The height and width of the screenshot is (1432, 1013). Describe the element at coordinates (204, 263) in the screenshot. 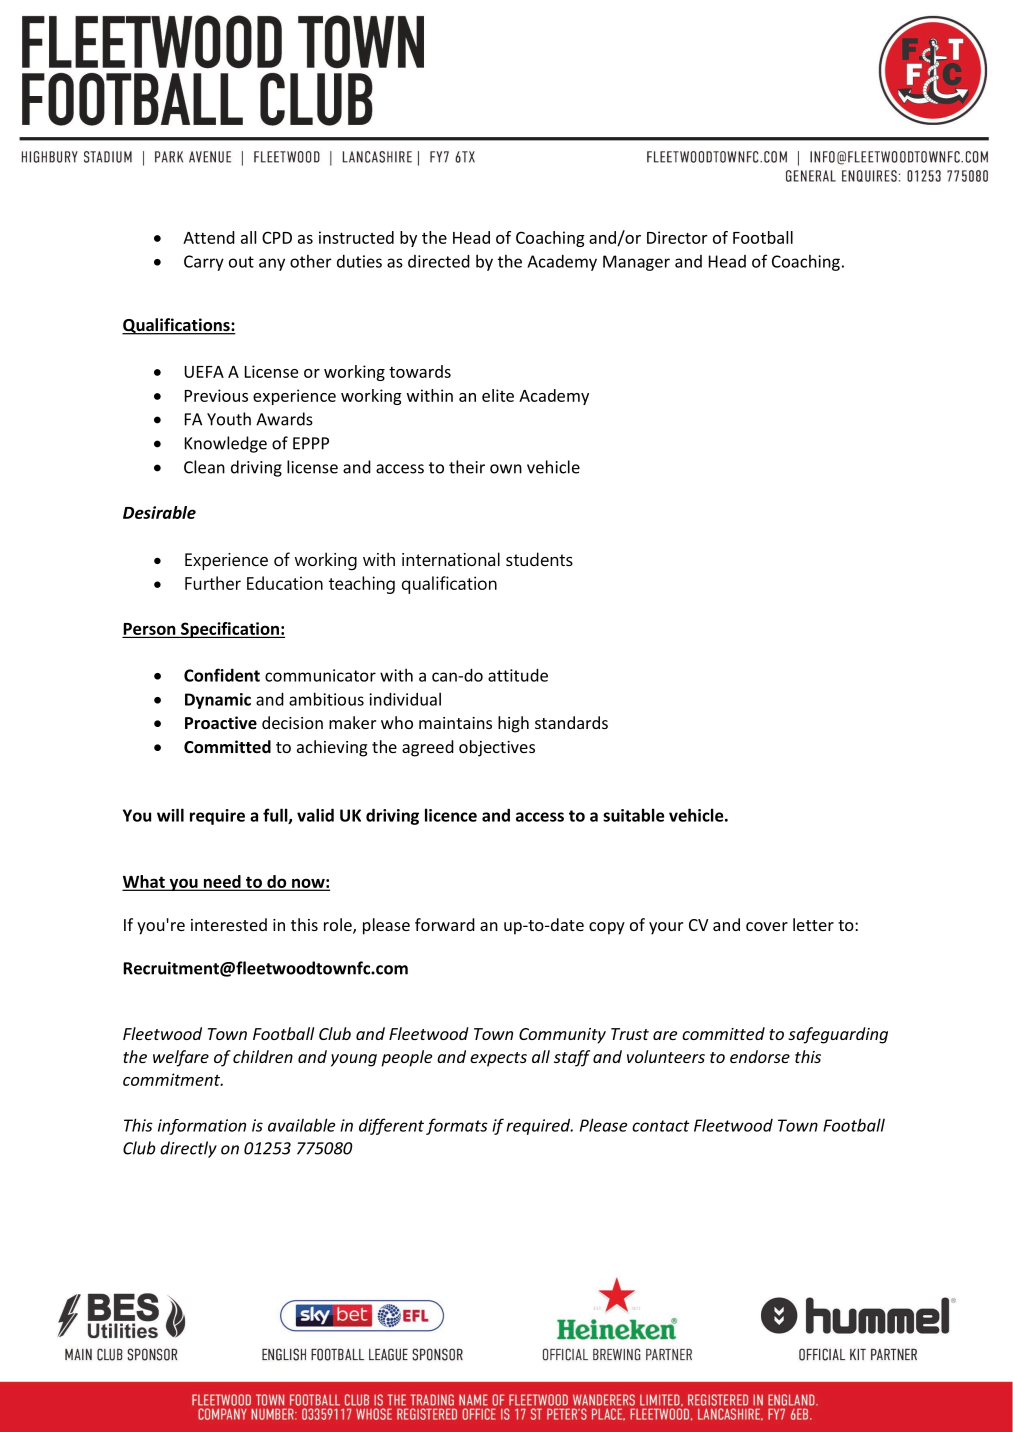

I see `Carry` at that location.
